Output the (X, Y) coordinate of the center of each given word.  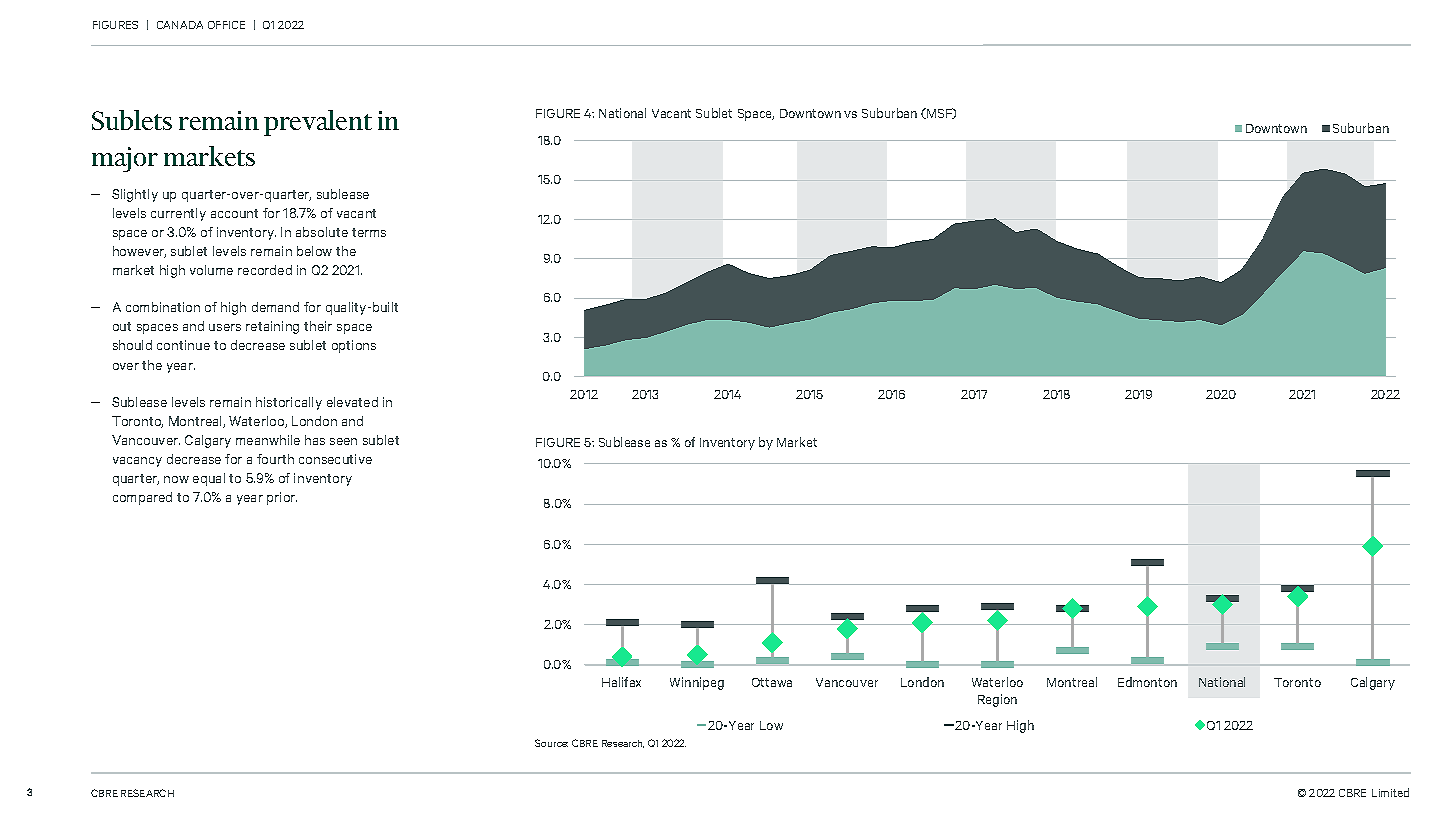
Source (551, 743)
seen (343, 441)
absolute (322, 232)
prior (282, 498)
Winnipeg (697, 683)
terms (369, 232)
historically (289, 403)
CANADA (180, 25)
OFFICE (226, 25)
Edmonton (1147, 682)
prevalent (318, 123)
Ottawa (772, 682)
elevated (352, 402)
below (314, 251)
